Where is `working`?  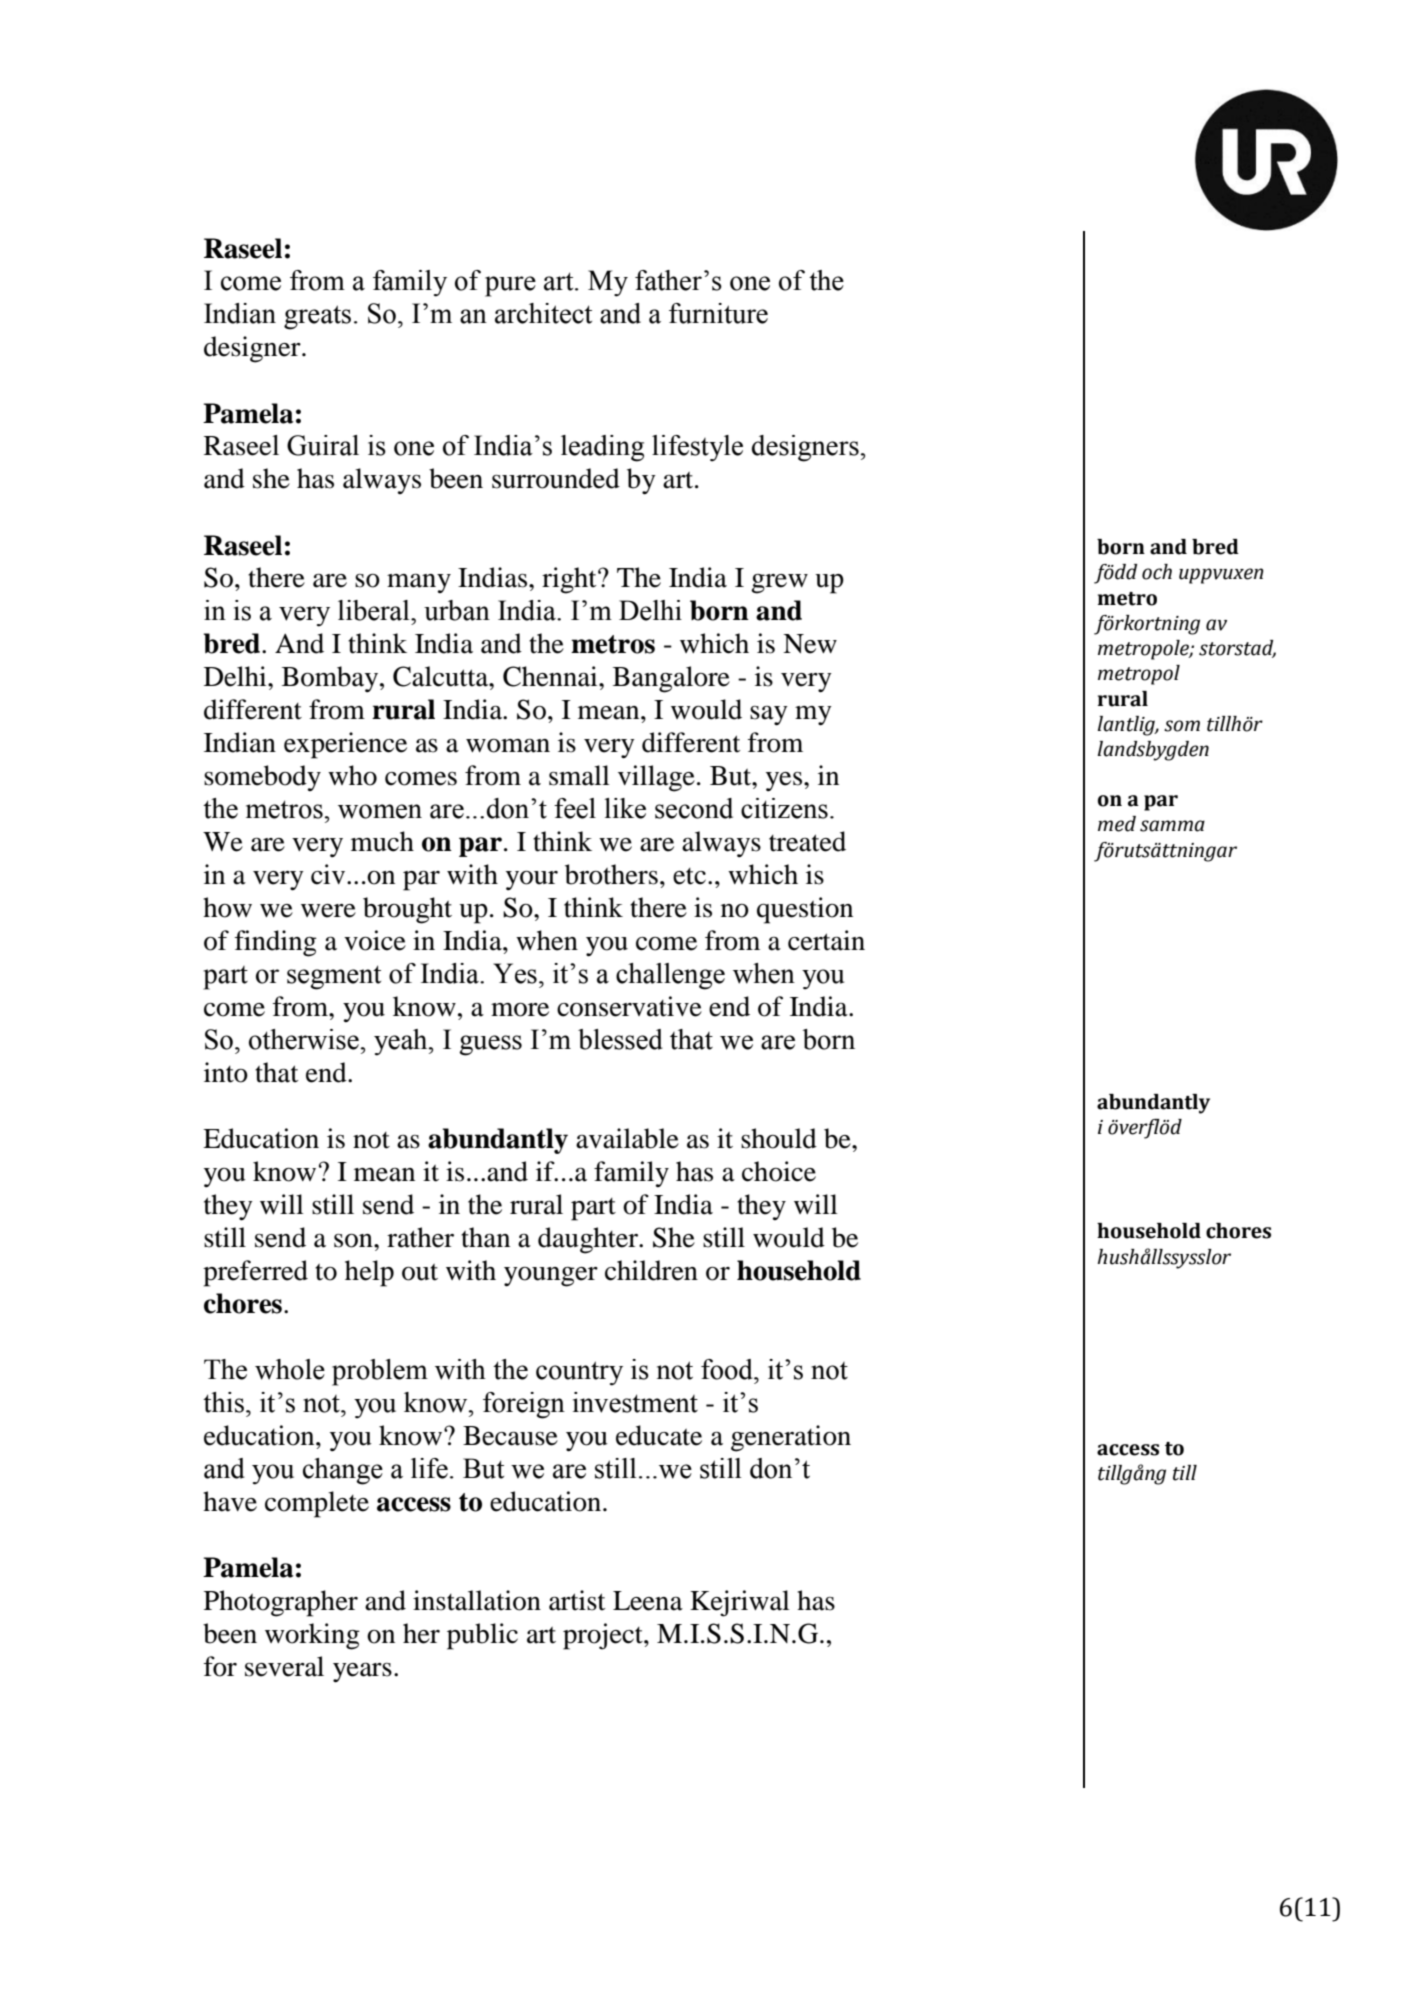 working is located at coordinates (312, 1636).
